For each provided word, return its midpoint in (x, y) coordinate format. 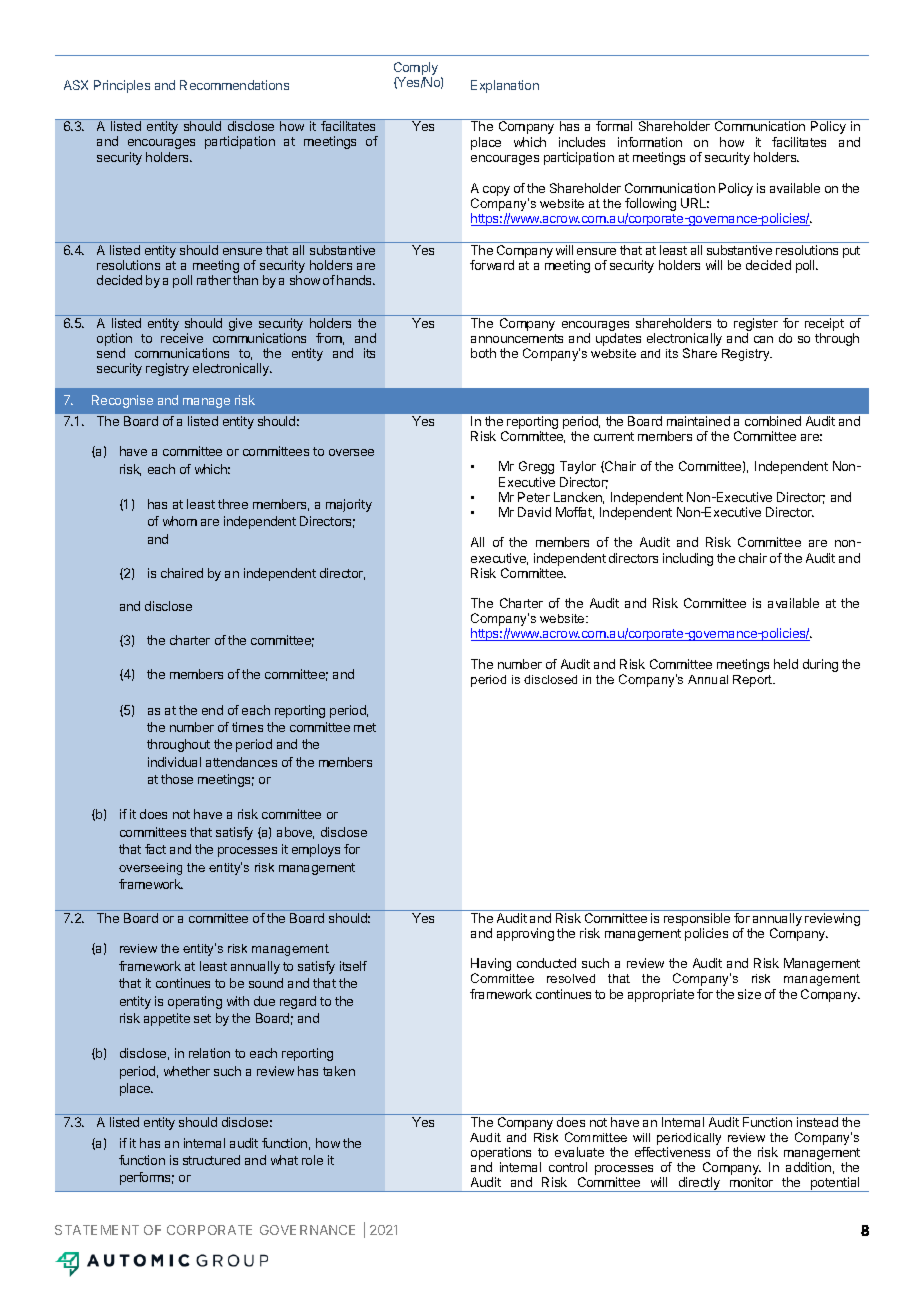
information (650, 142)
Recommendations (234, 85)
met (365, 727)
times (247, 727)
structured (211, 1160)
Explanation (505, 86)
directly (699, 1184)
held (786, 664)
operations (501, 1155)
